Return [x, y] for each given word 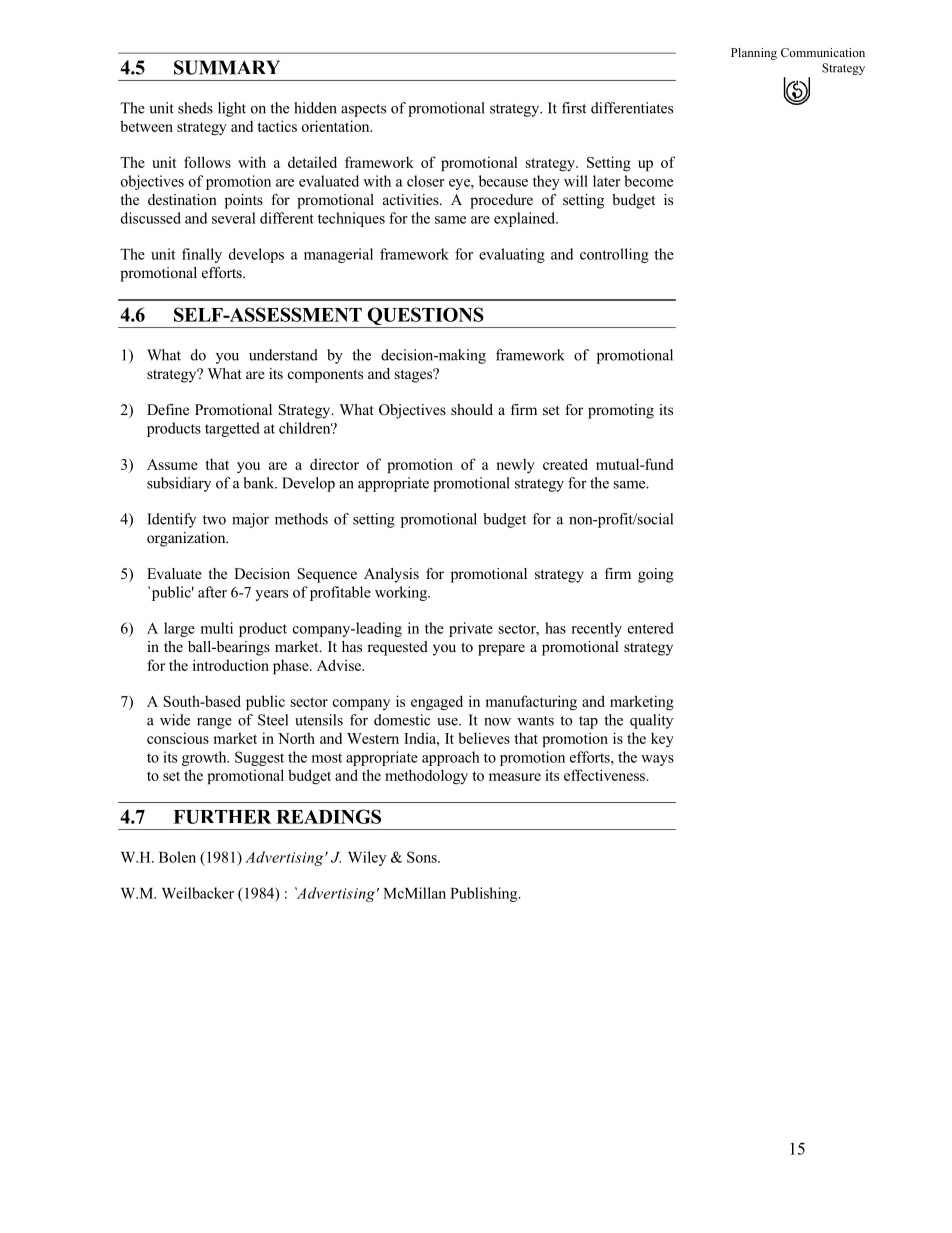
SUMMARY [227, 67]
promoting [621, 411]
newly [515, 466]
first [574, 108]
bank [260, 483]
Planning [754, 54]
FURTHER [222, 817]
